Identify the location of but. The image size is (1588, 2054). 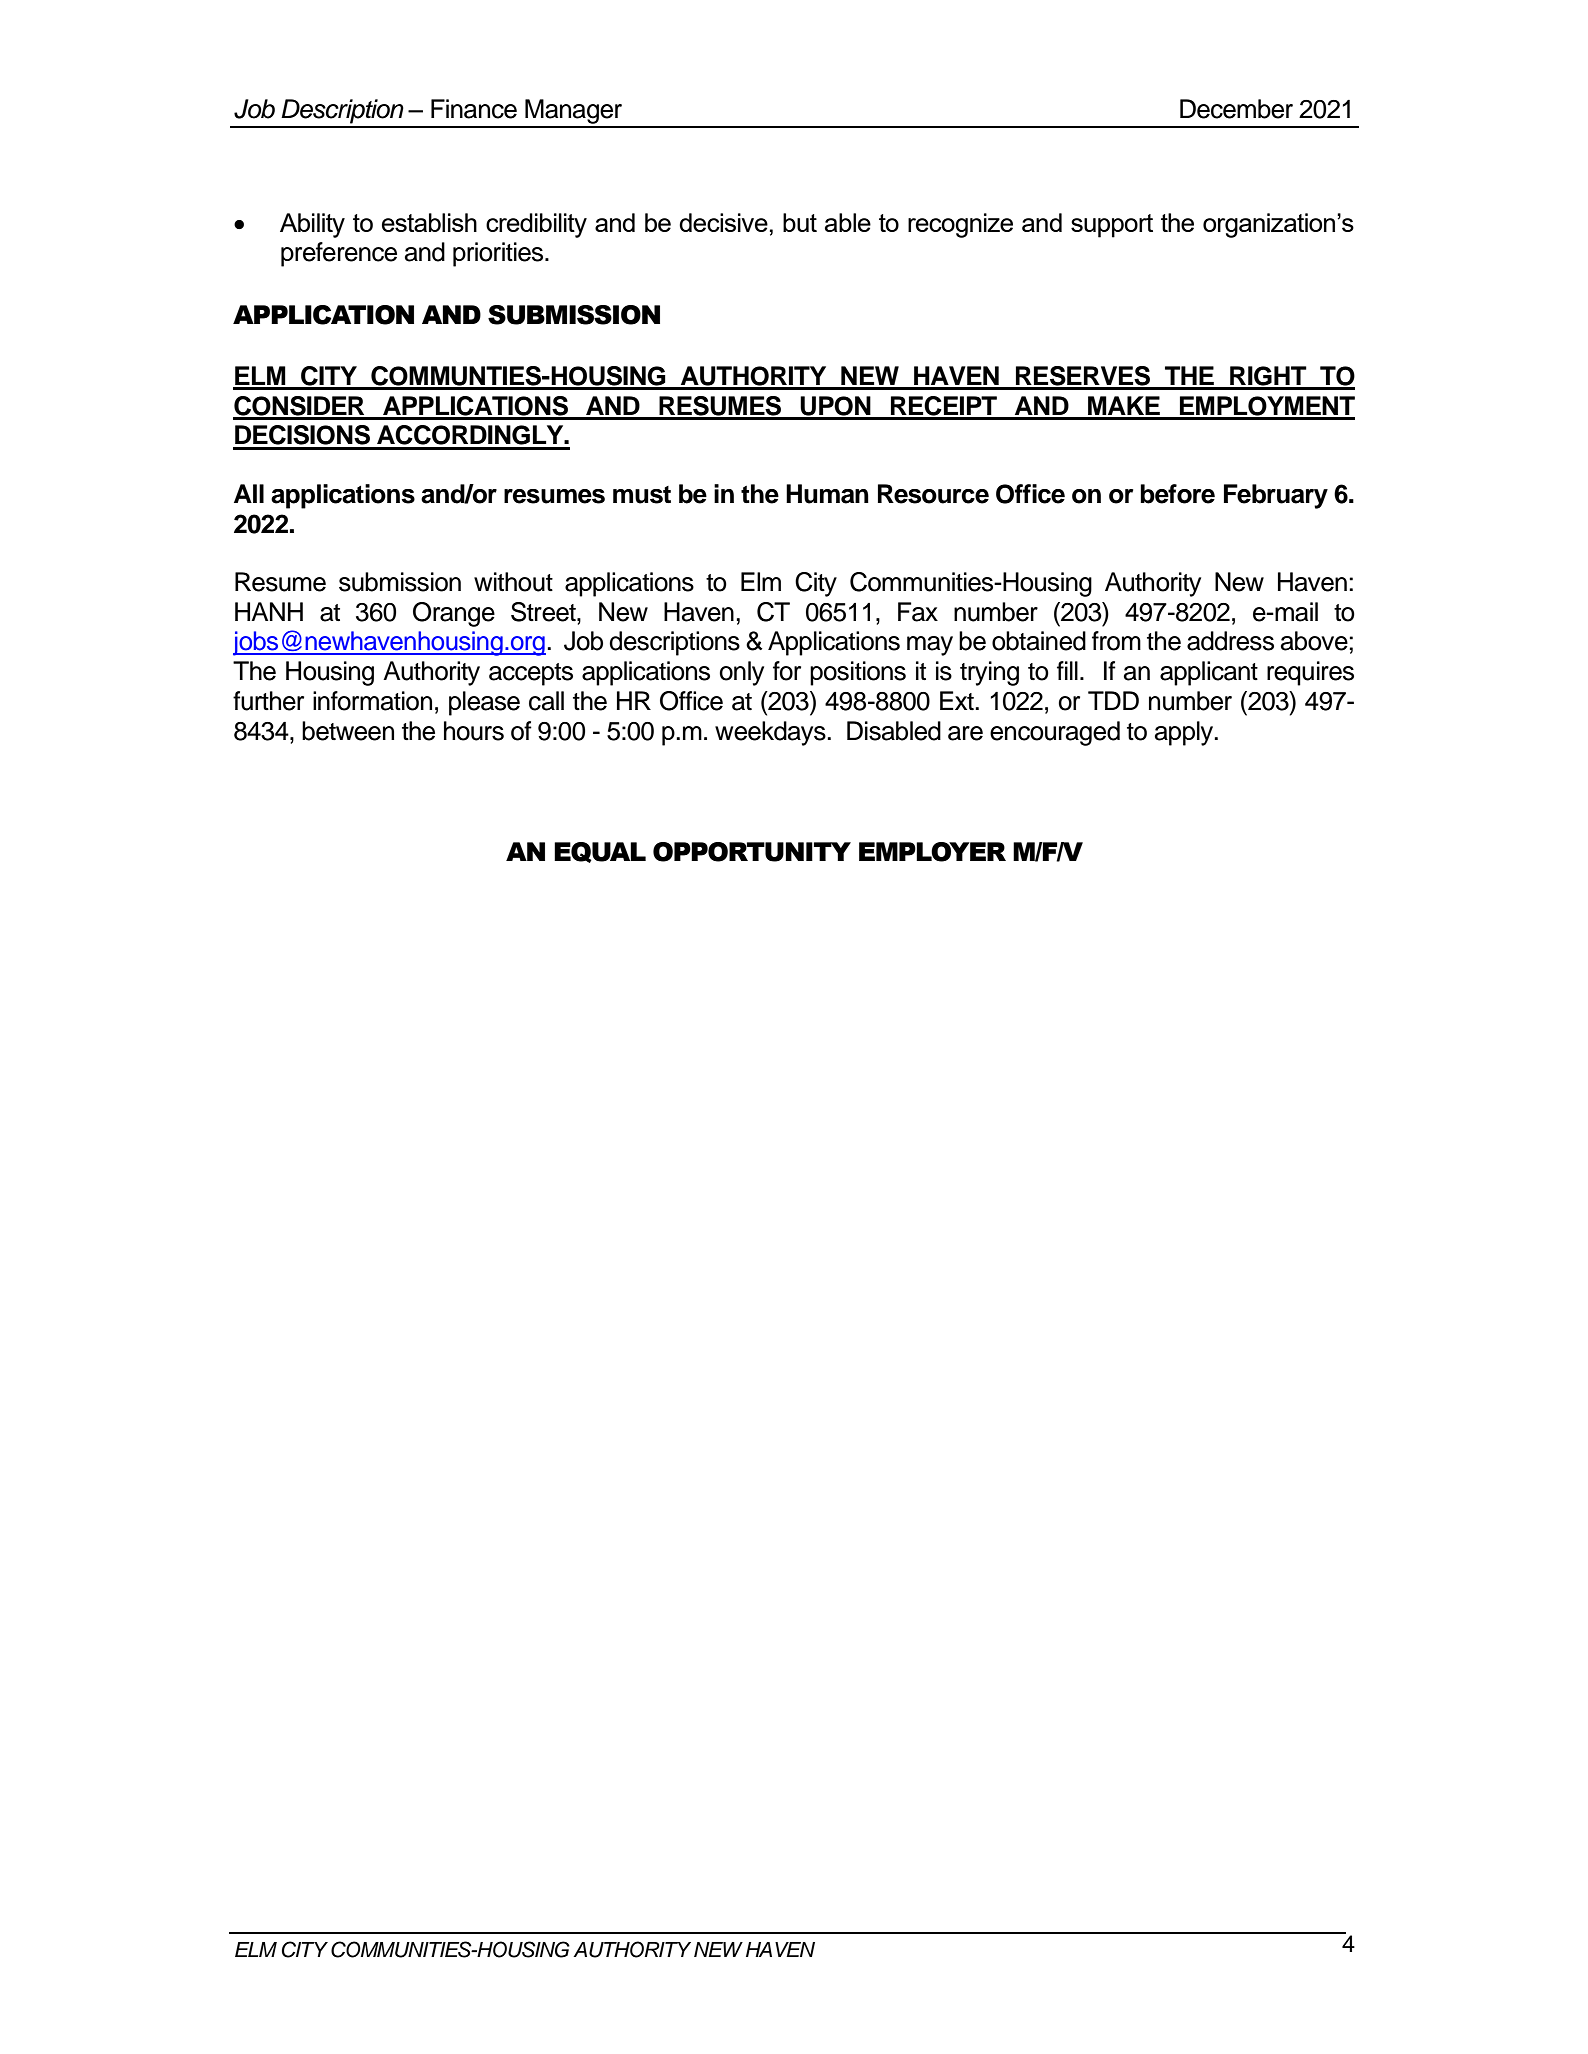
(800, 222).
